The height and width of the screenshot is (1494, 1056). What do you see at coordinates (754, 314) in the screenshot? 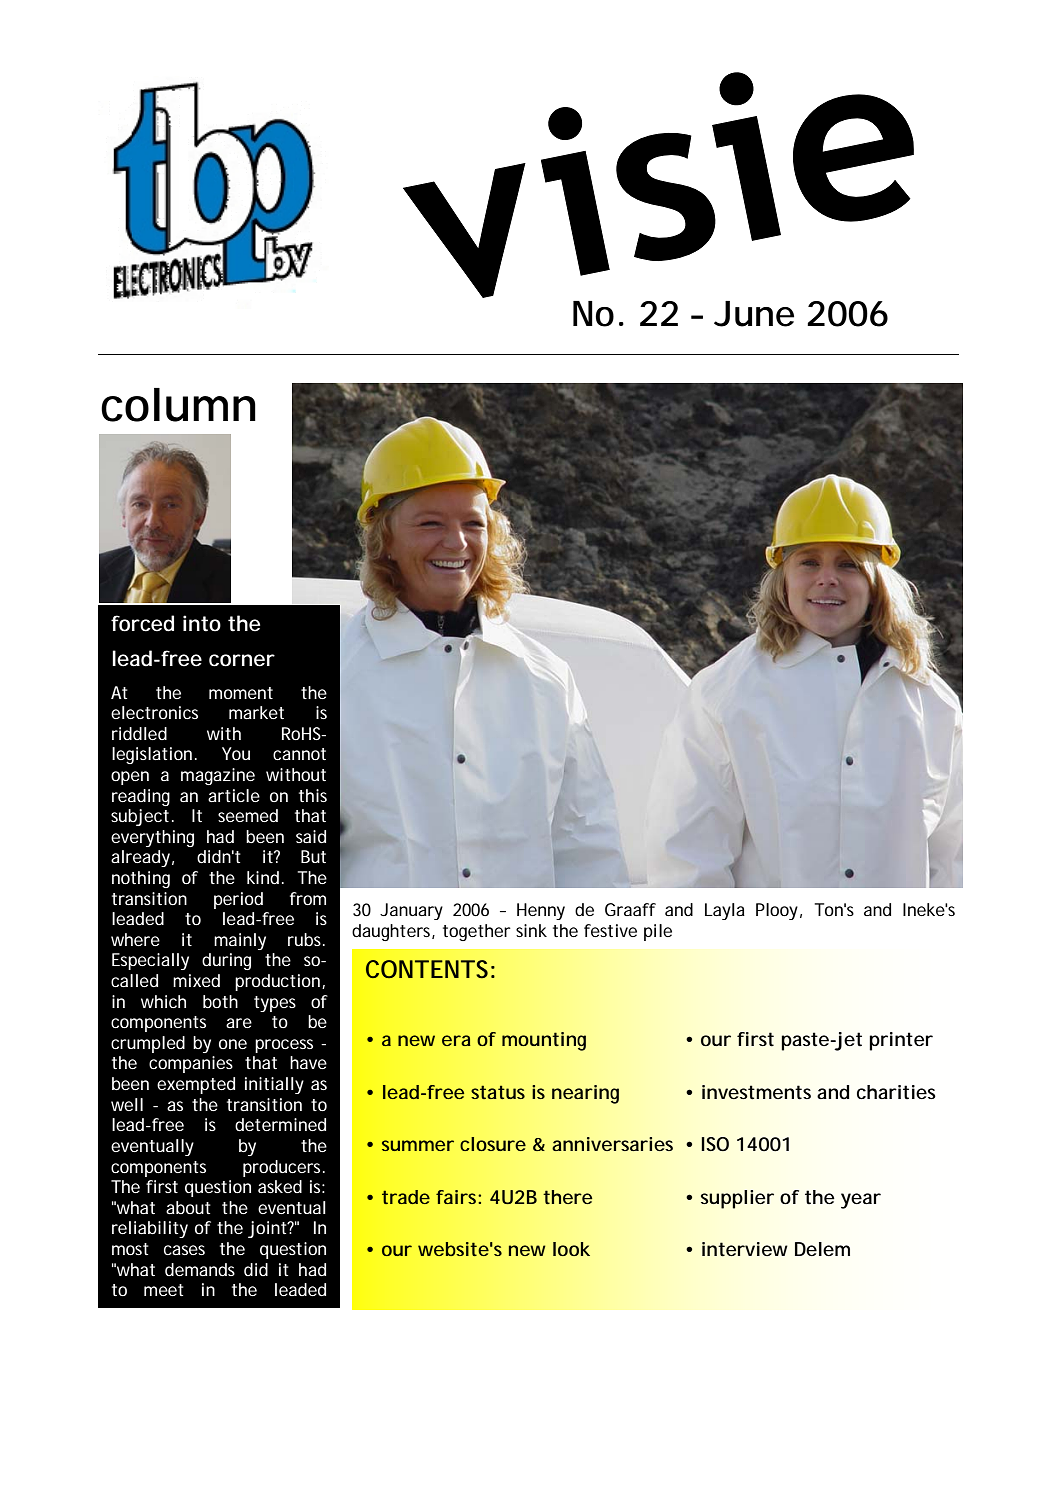
I see `June` at bounding box center [754, 314].
